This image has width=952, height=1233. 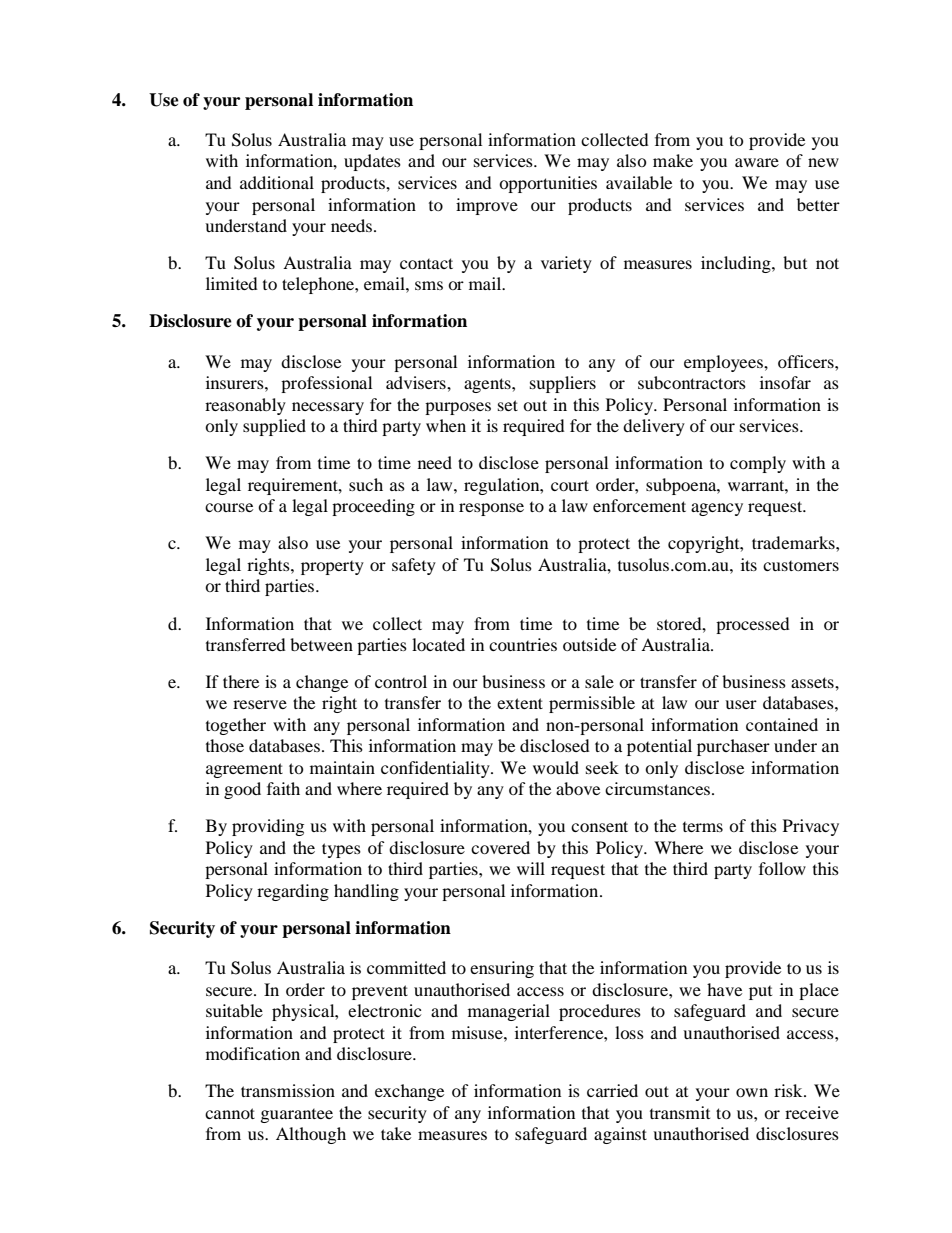 I want to click on additional, so click(x=277, y=182).
